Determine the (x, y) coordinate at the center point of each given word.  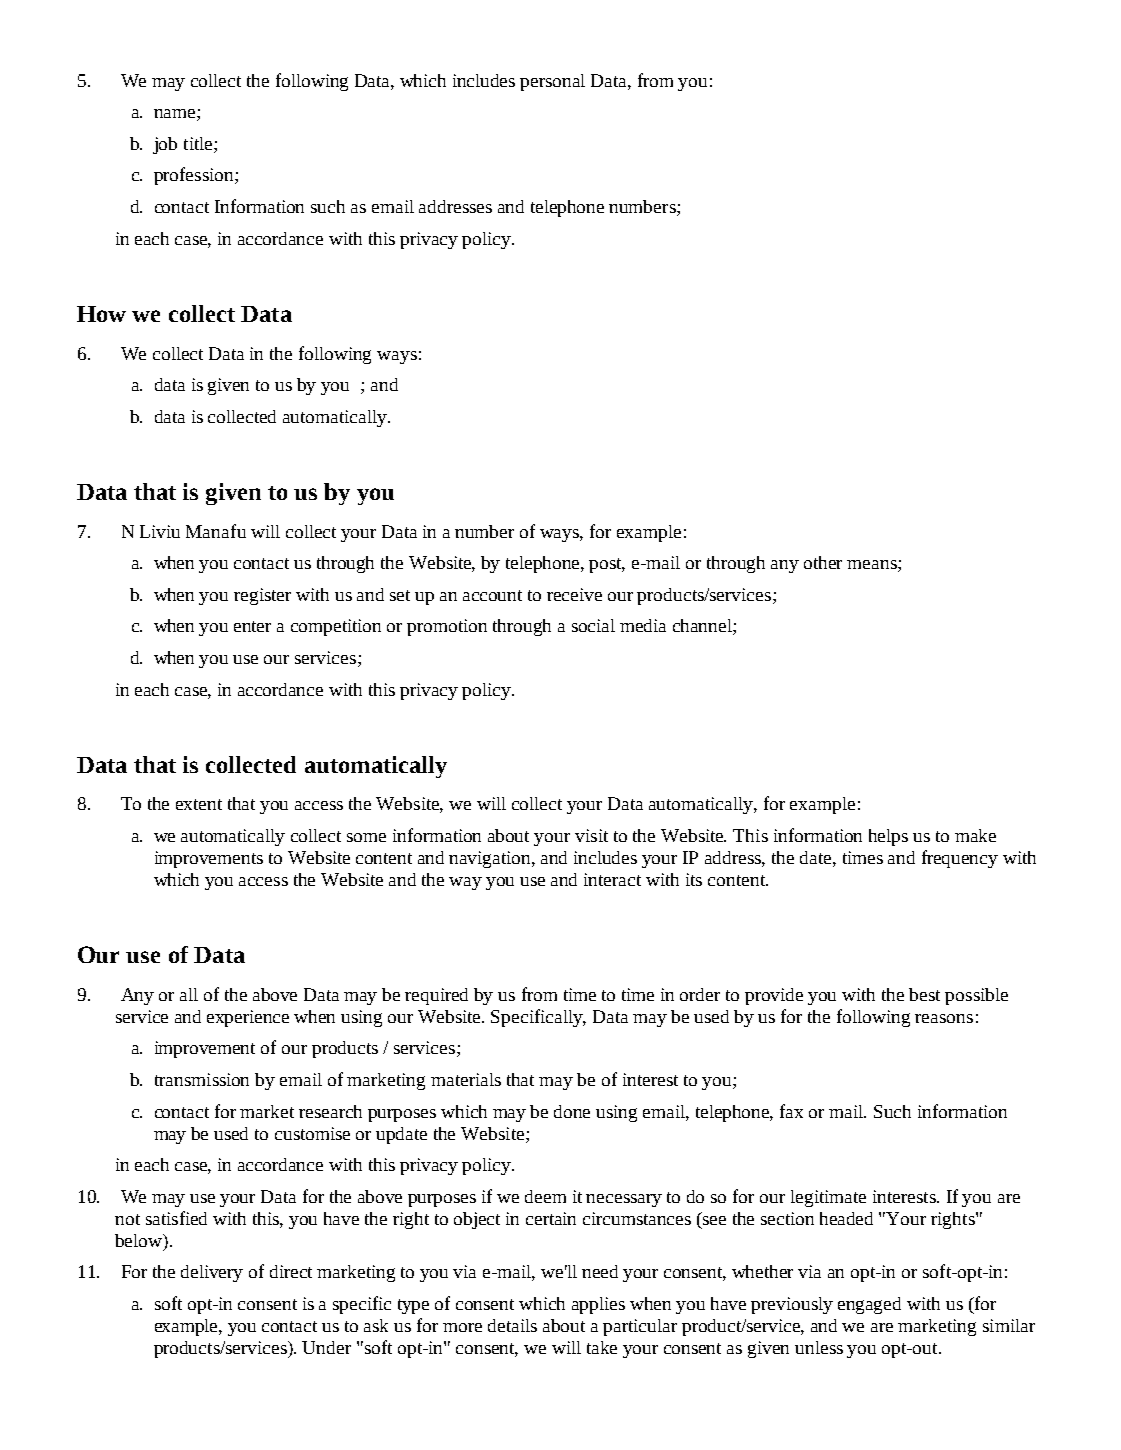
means (873, 566)
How (101, 314)
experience (248, 1018)
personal (552, 82)
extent (199, 804)
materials (466, 1079)
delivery (212, 1273)
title (199, 145)
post (607, 565)
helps (888, 837)
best (924, 994)
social (593, 625)
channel (703, 627)
